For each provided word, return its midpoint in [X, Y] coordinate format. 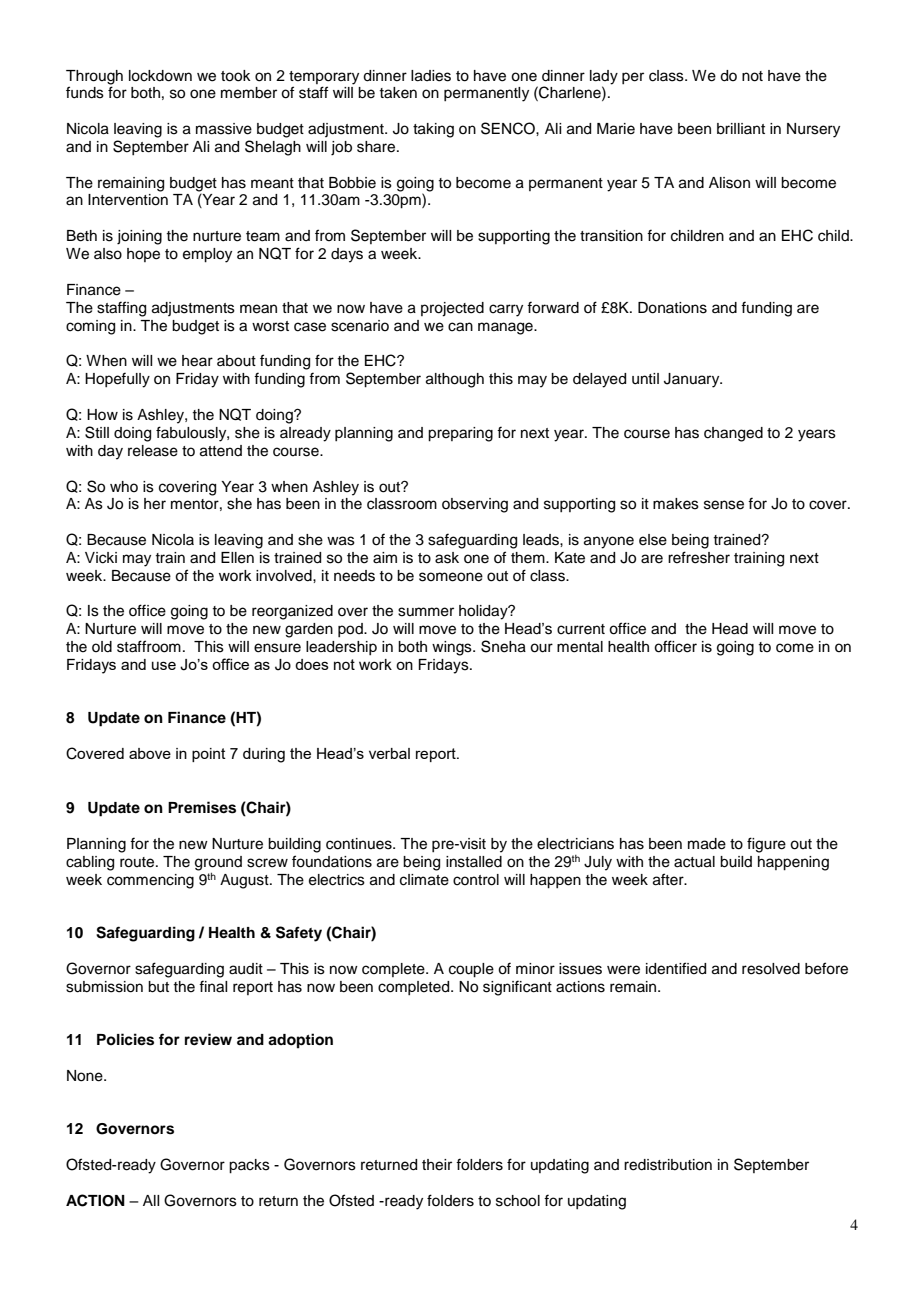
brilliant [741, 129]
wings [453, 648]
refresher [699, 557]
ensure [277, 648]
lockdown [160, 76]
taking [433, 130]
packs [249, 1166]
